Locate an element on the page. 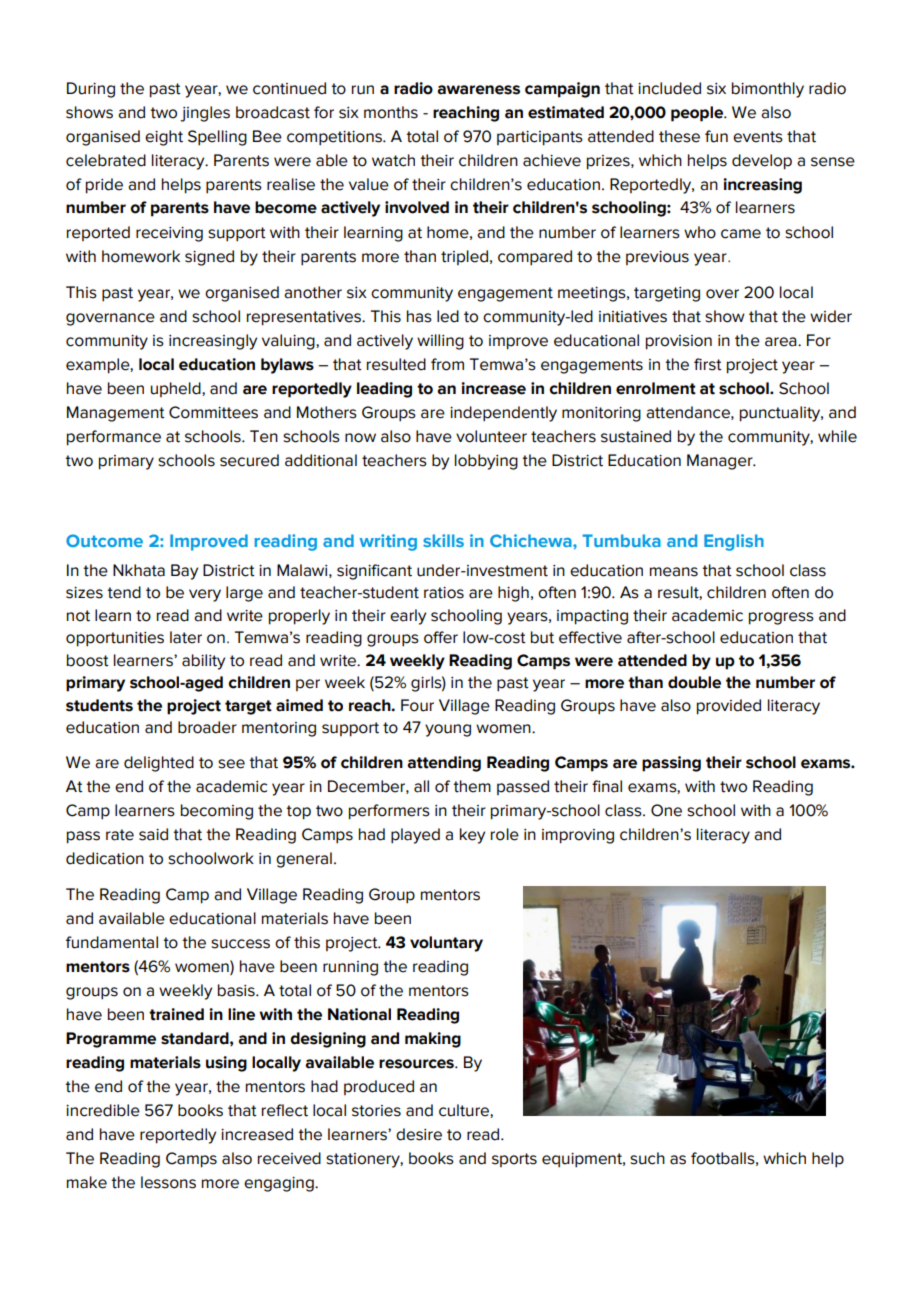 The image size is (924, 1309). events is located at coordinates (758, 137).
